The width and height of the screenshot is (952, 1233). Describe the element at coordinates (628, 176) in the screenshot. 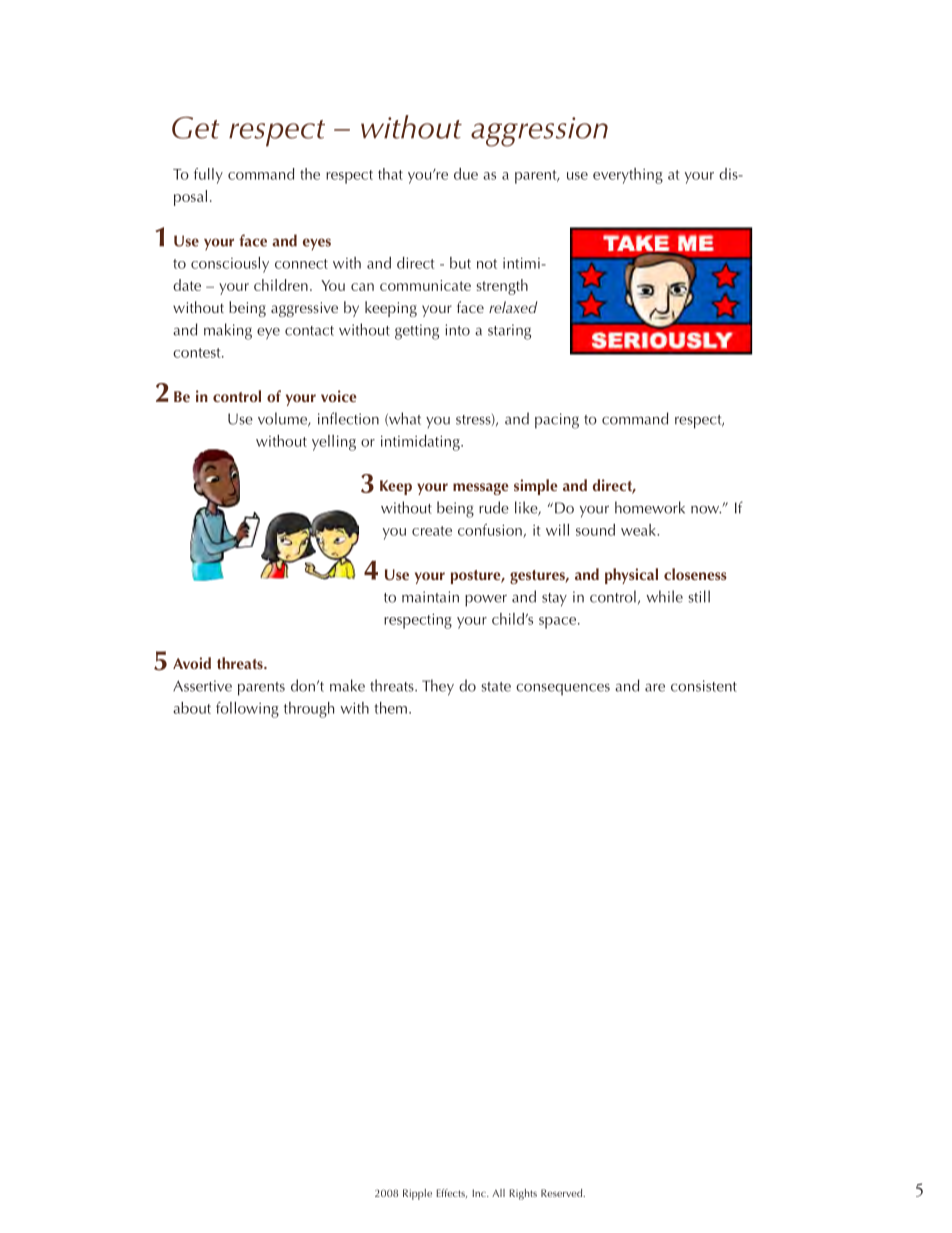

I see `everything` at that location.
